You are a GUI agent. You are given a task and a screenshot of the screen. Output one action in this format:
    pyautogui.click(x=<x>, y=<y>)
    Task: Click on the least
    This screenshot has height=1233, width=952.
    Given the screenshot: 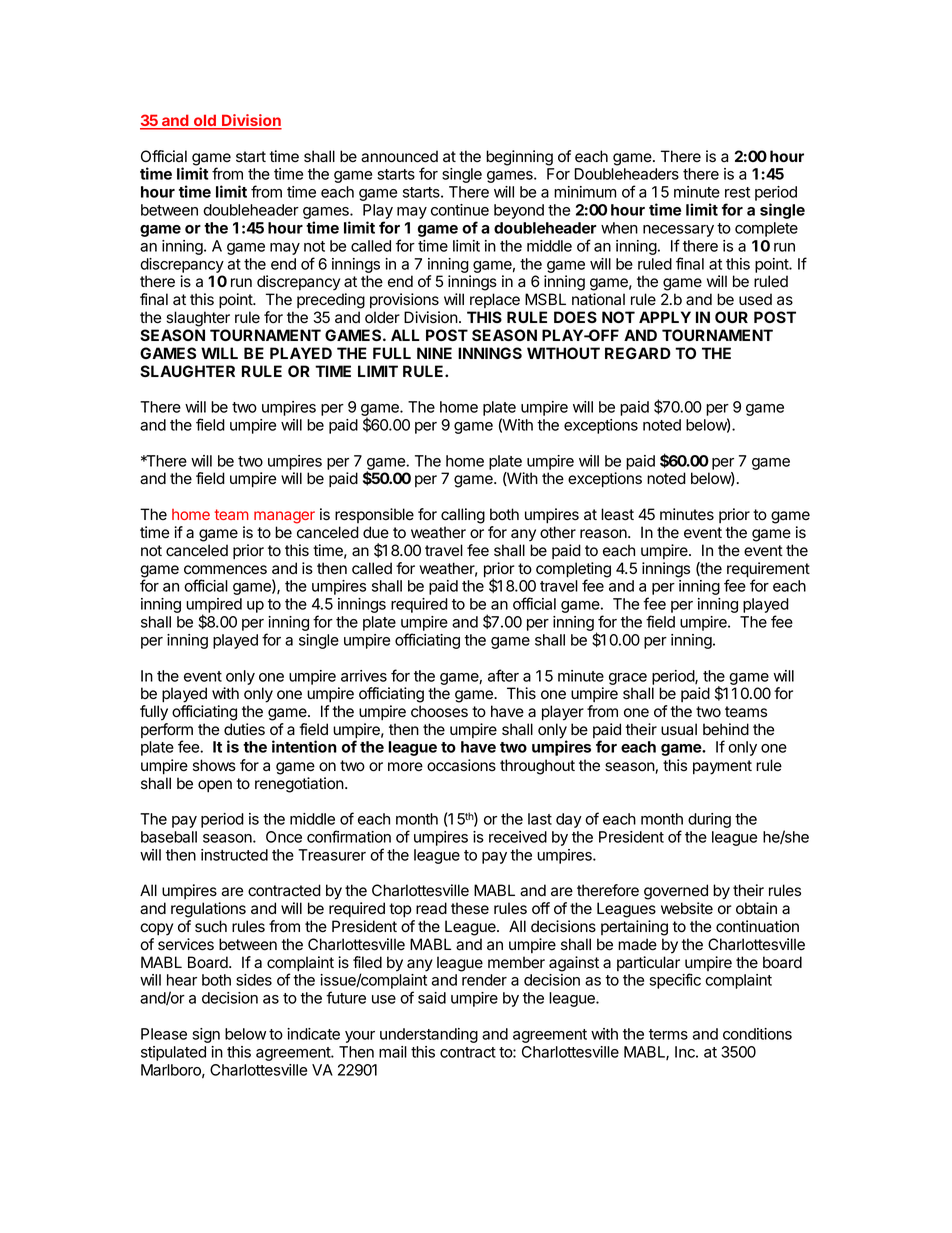 What is the action you would take?
    pyautogui.click(x=617, y=514)
